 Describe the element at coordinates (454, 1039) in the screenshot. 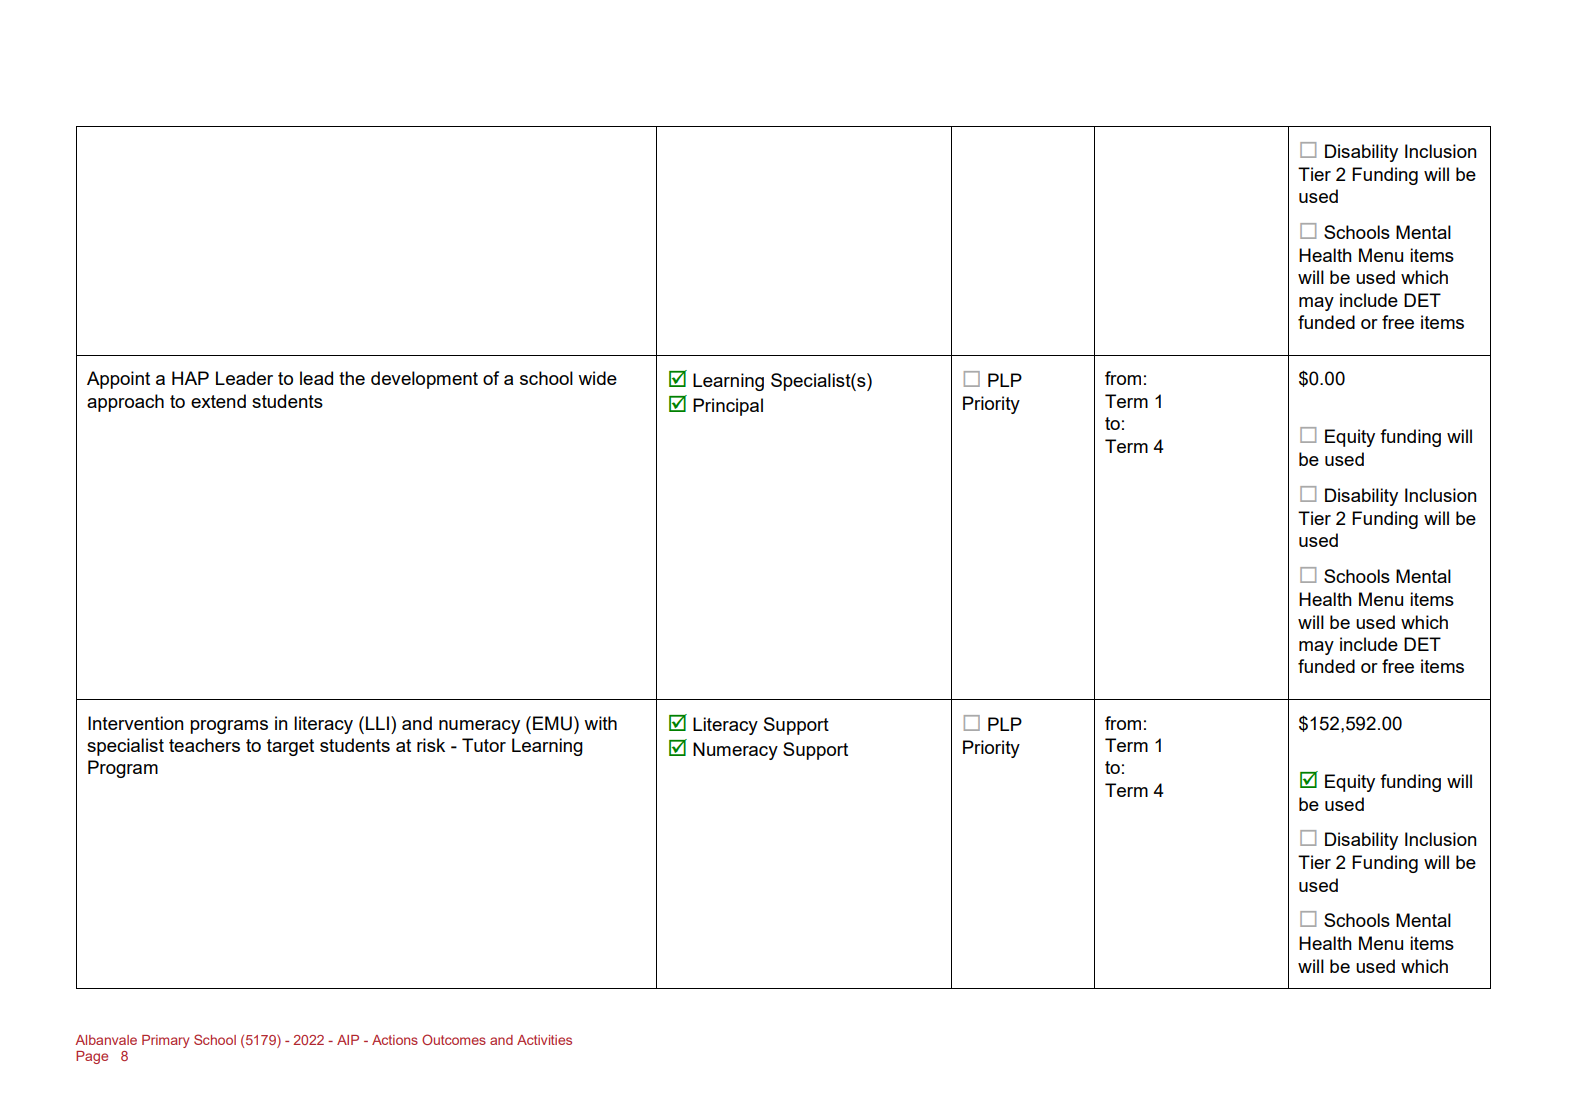

I see `Outcomes` at that location.
